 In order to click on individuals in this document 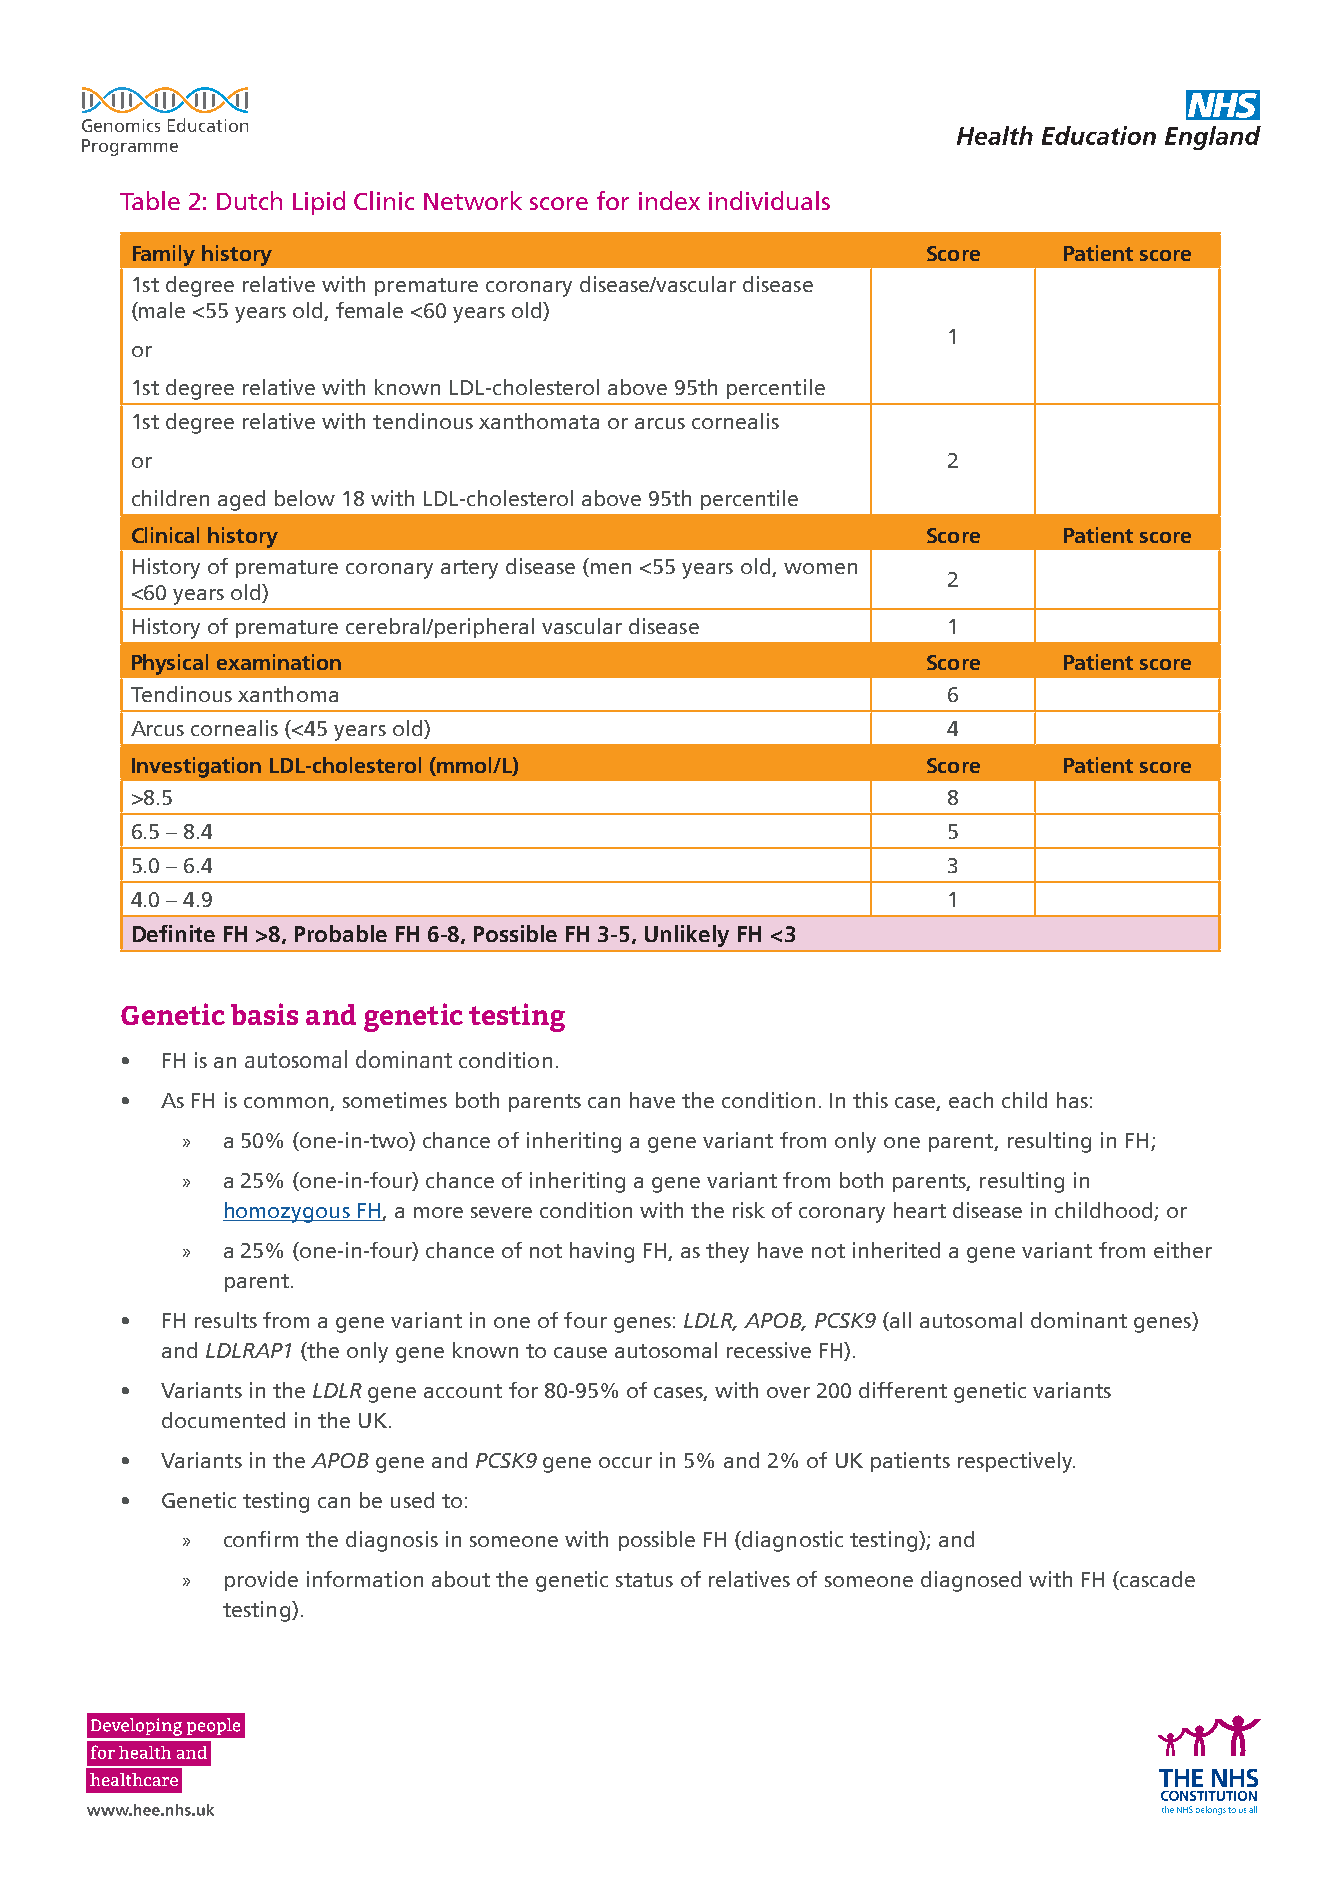, I will do `click(769, 200)`.
